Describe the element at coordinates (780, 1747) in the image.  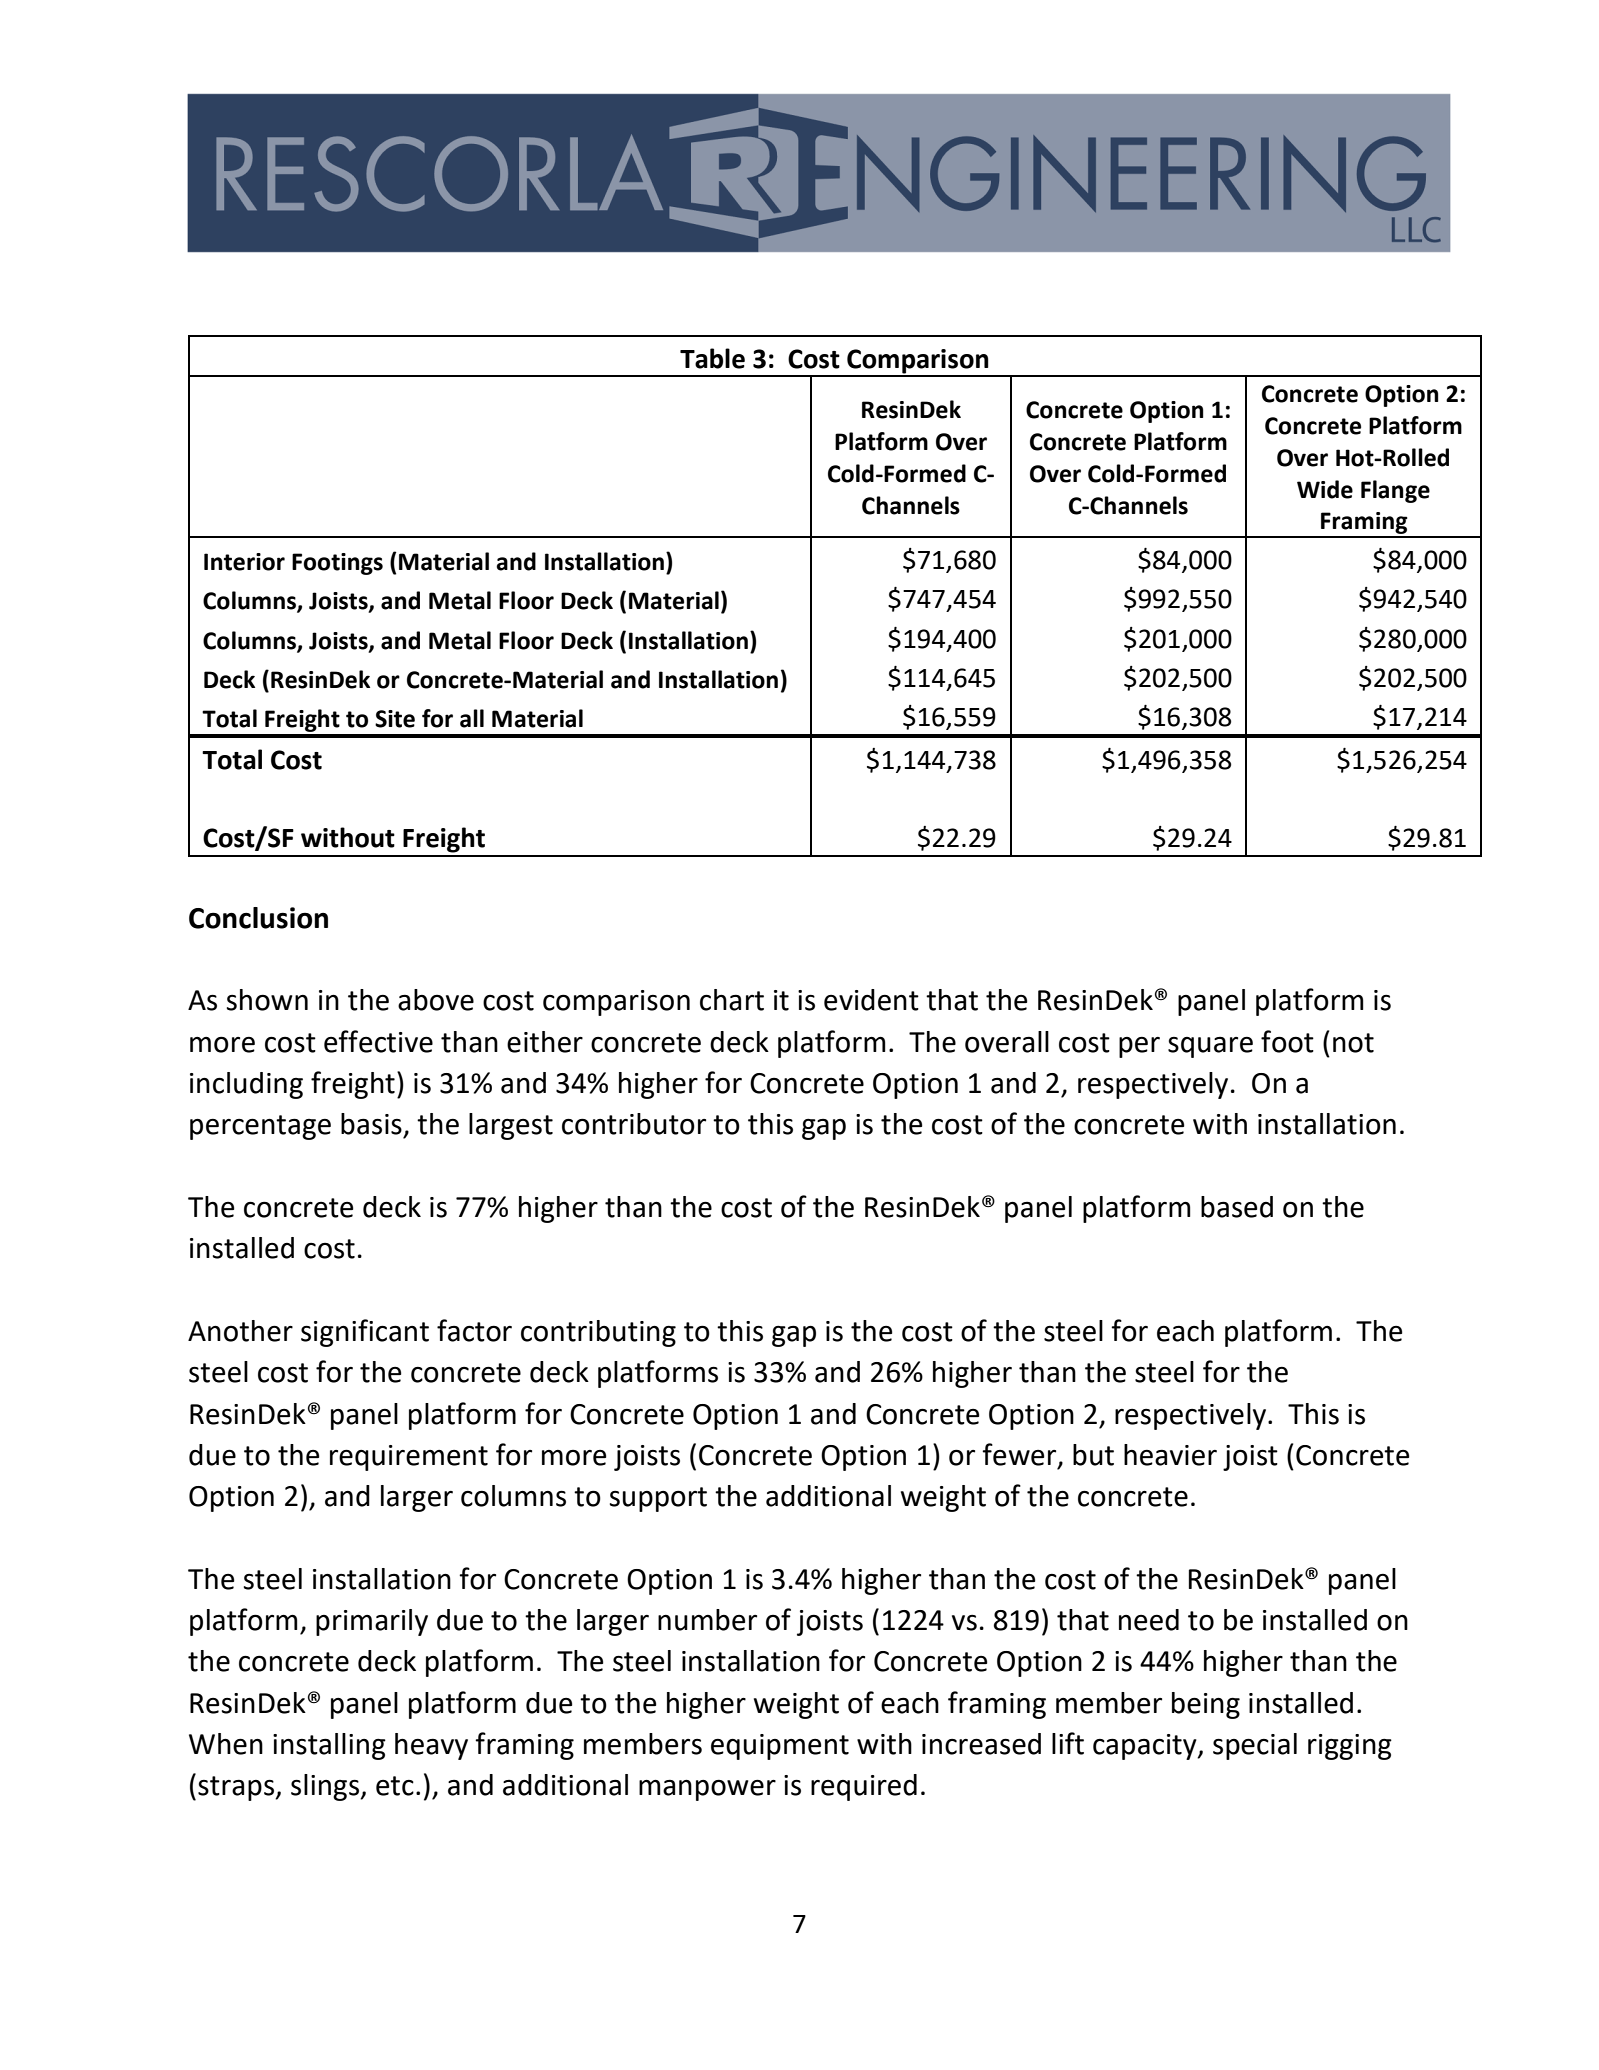
I see `equipment` at that location.
